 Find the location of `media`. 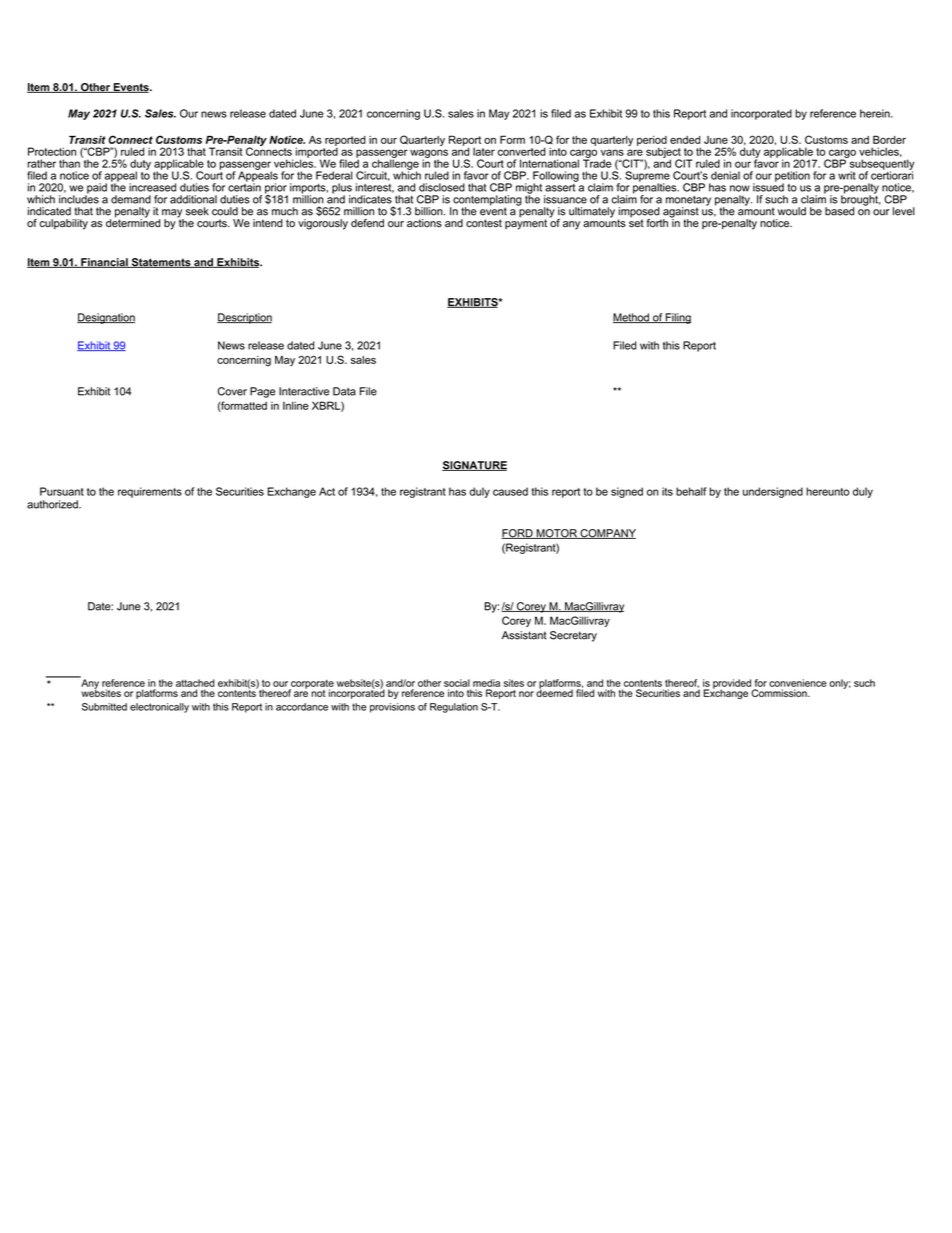

media is located at coordinates (486, 683).
